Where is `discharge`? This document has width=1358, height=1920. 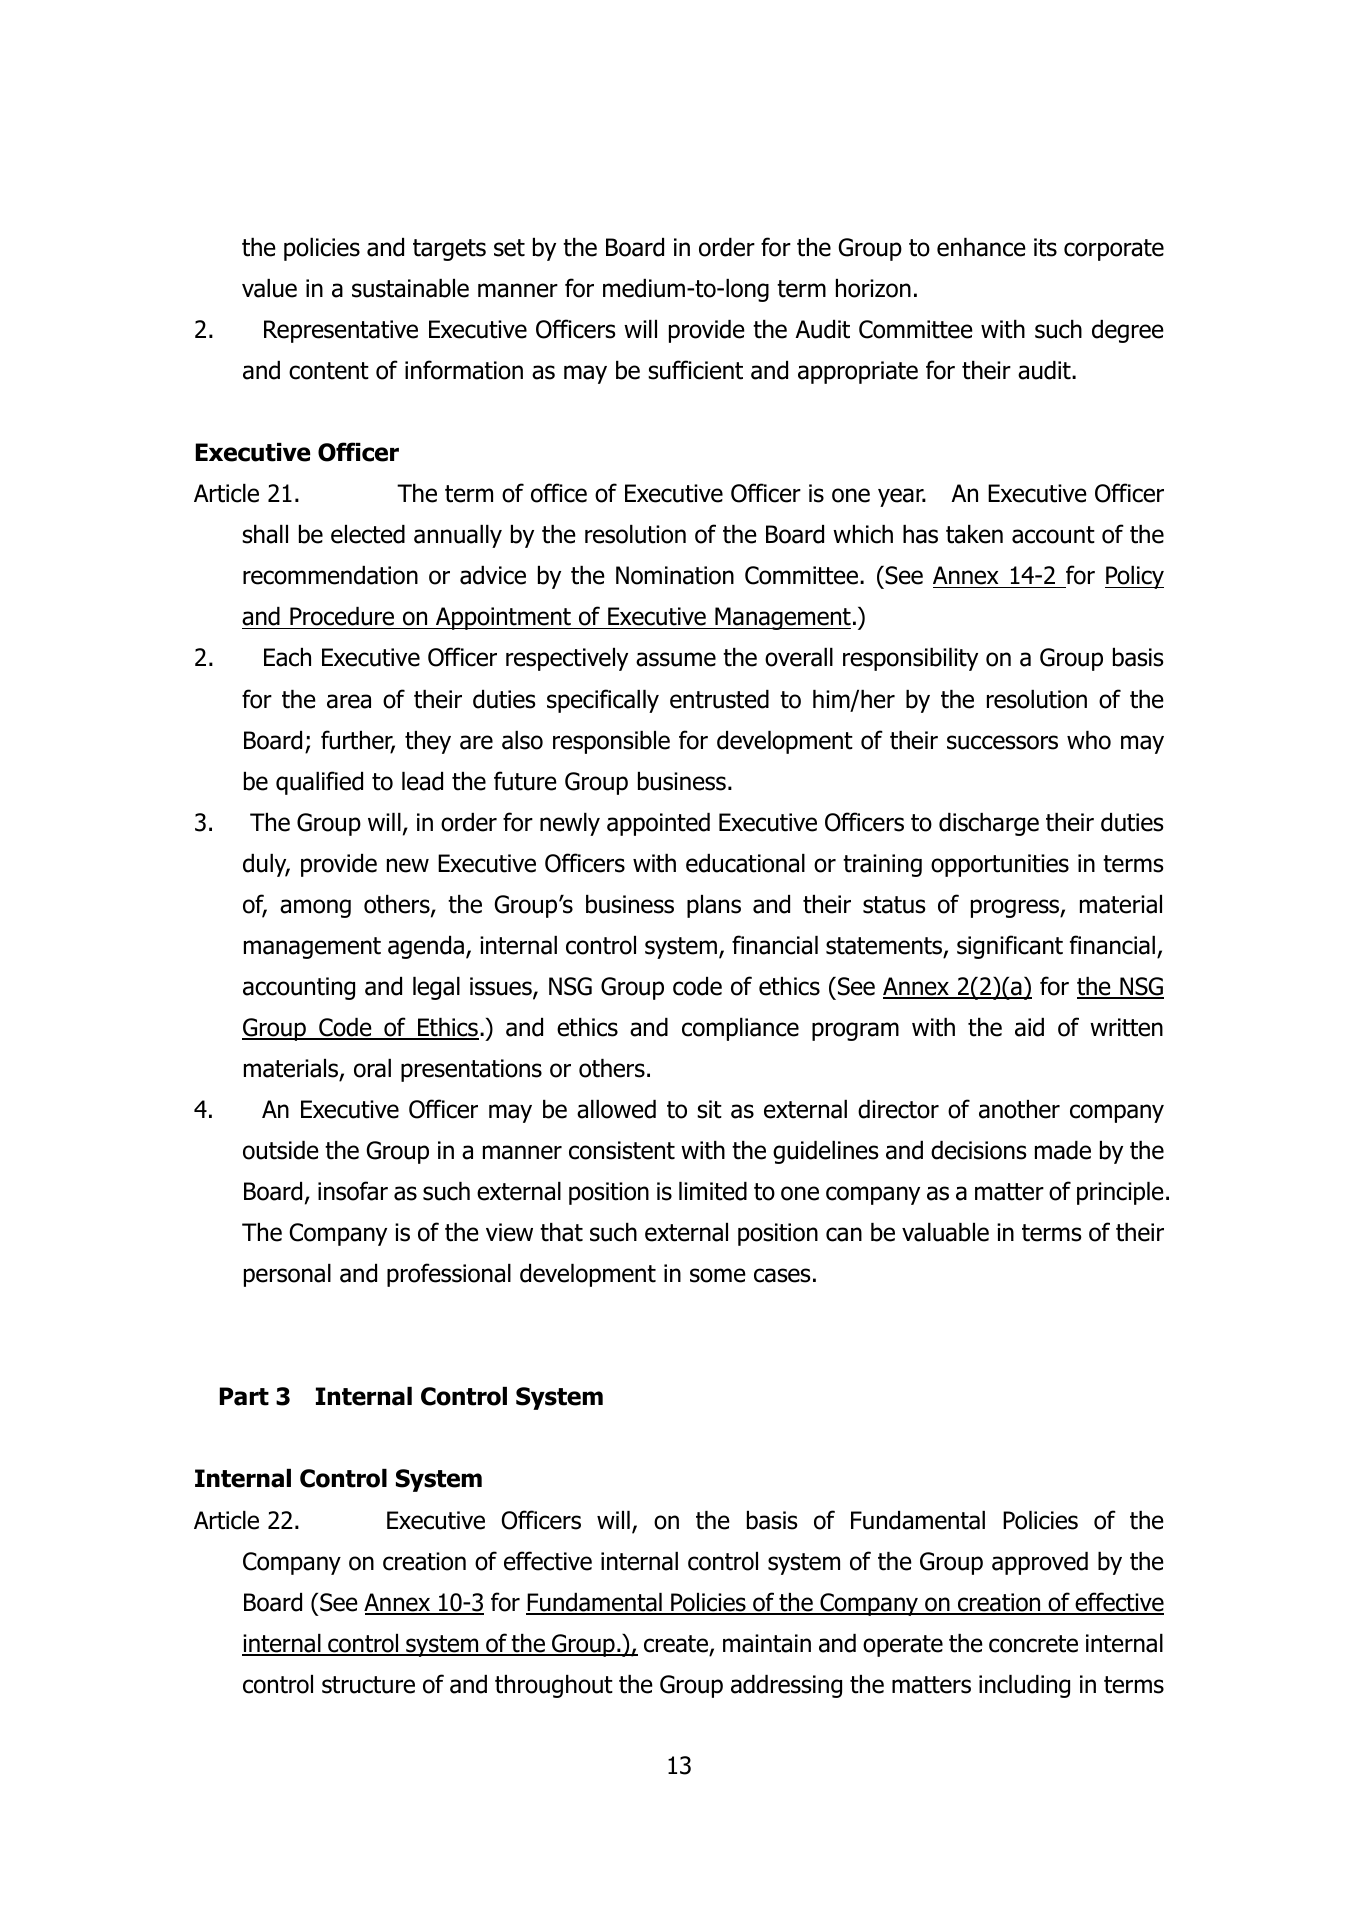 discharge is located at coordinates (989, 824).
